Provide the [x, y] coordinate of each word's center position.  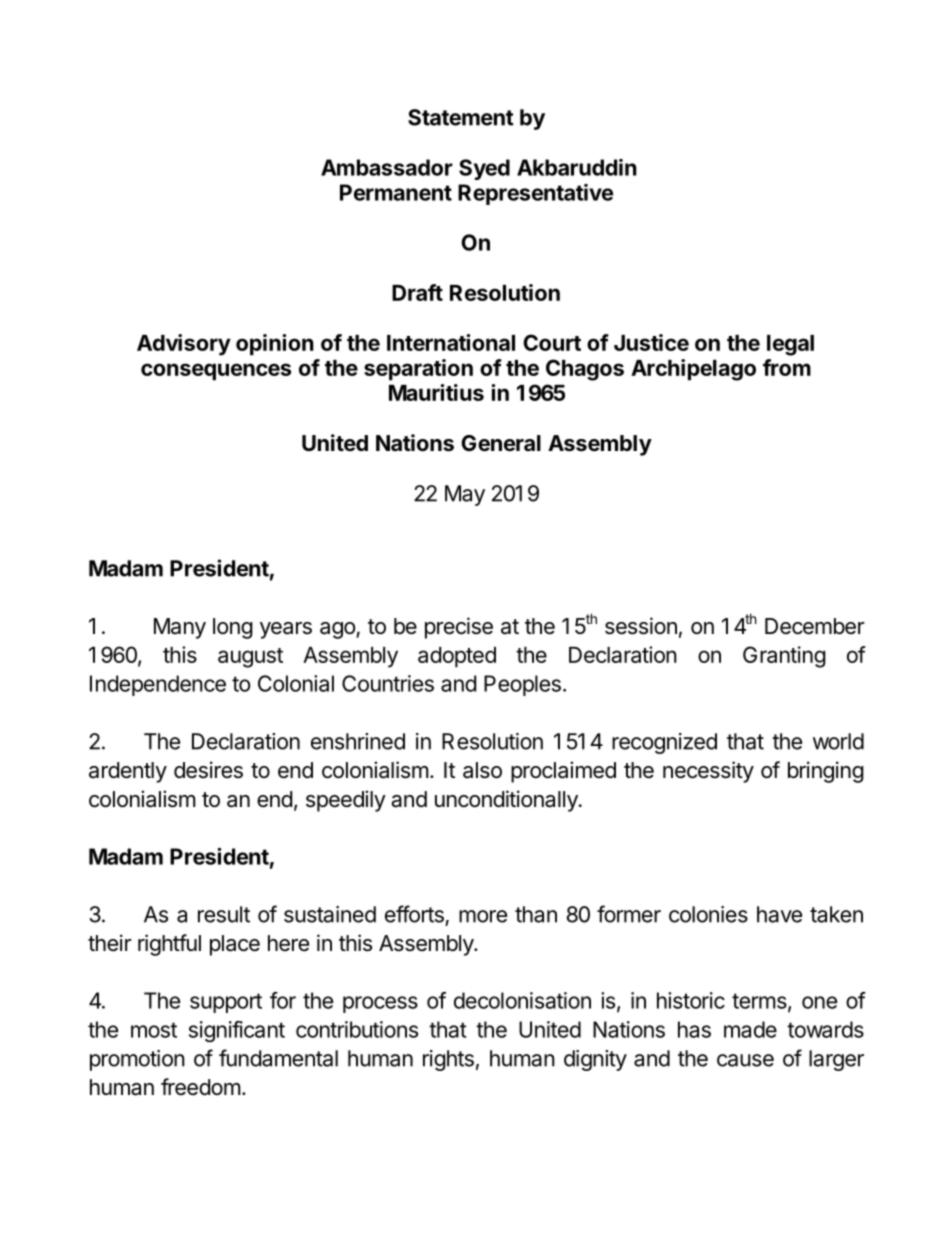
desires [208, 770]
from [787, 367]
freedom [201, 1087]
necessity [708, 772]
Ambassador [387, 167]
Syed [484, 169]
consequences [216, 372]
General [501, 443]
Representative [535, 194]
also [482, 770]
